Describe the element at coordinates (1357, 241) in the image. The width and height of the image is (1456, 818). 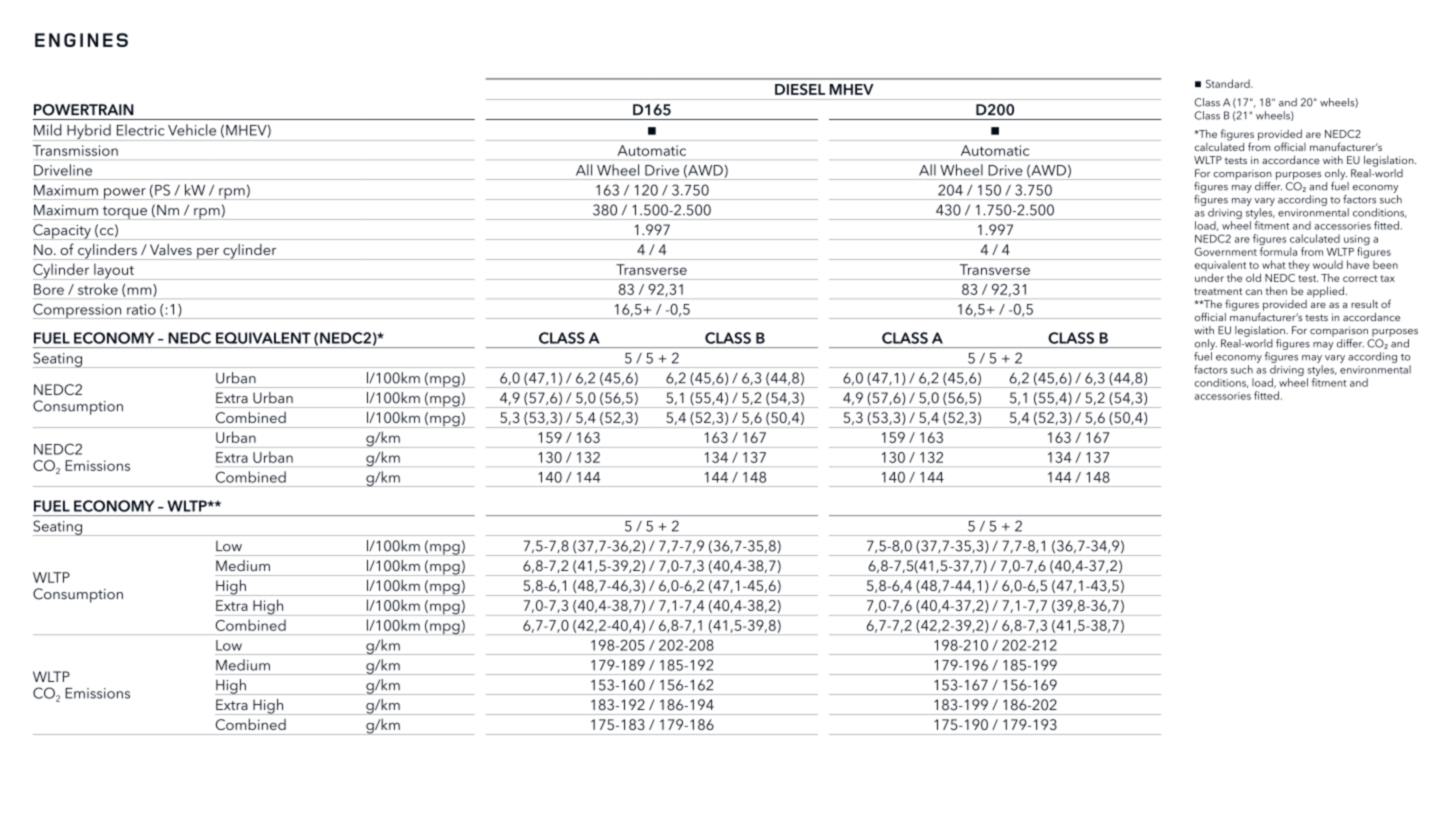
I see `using` at that location.
